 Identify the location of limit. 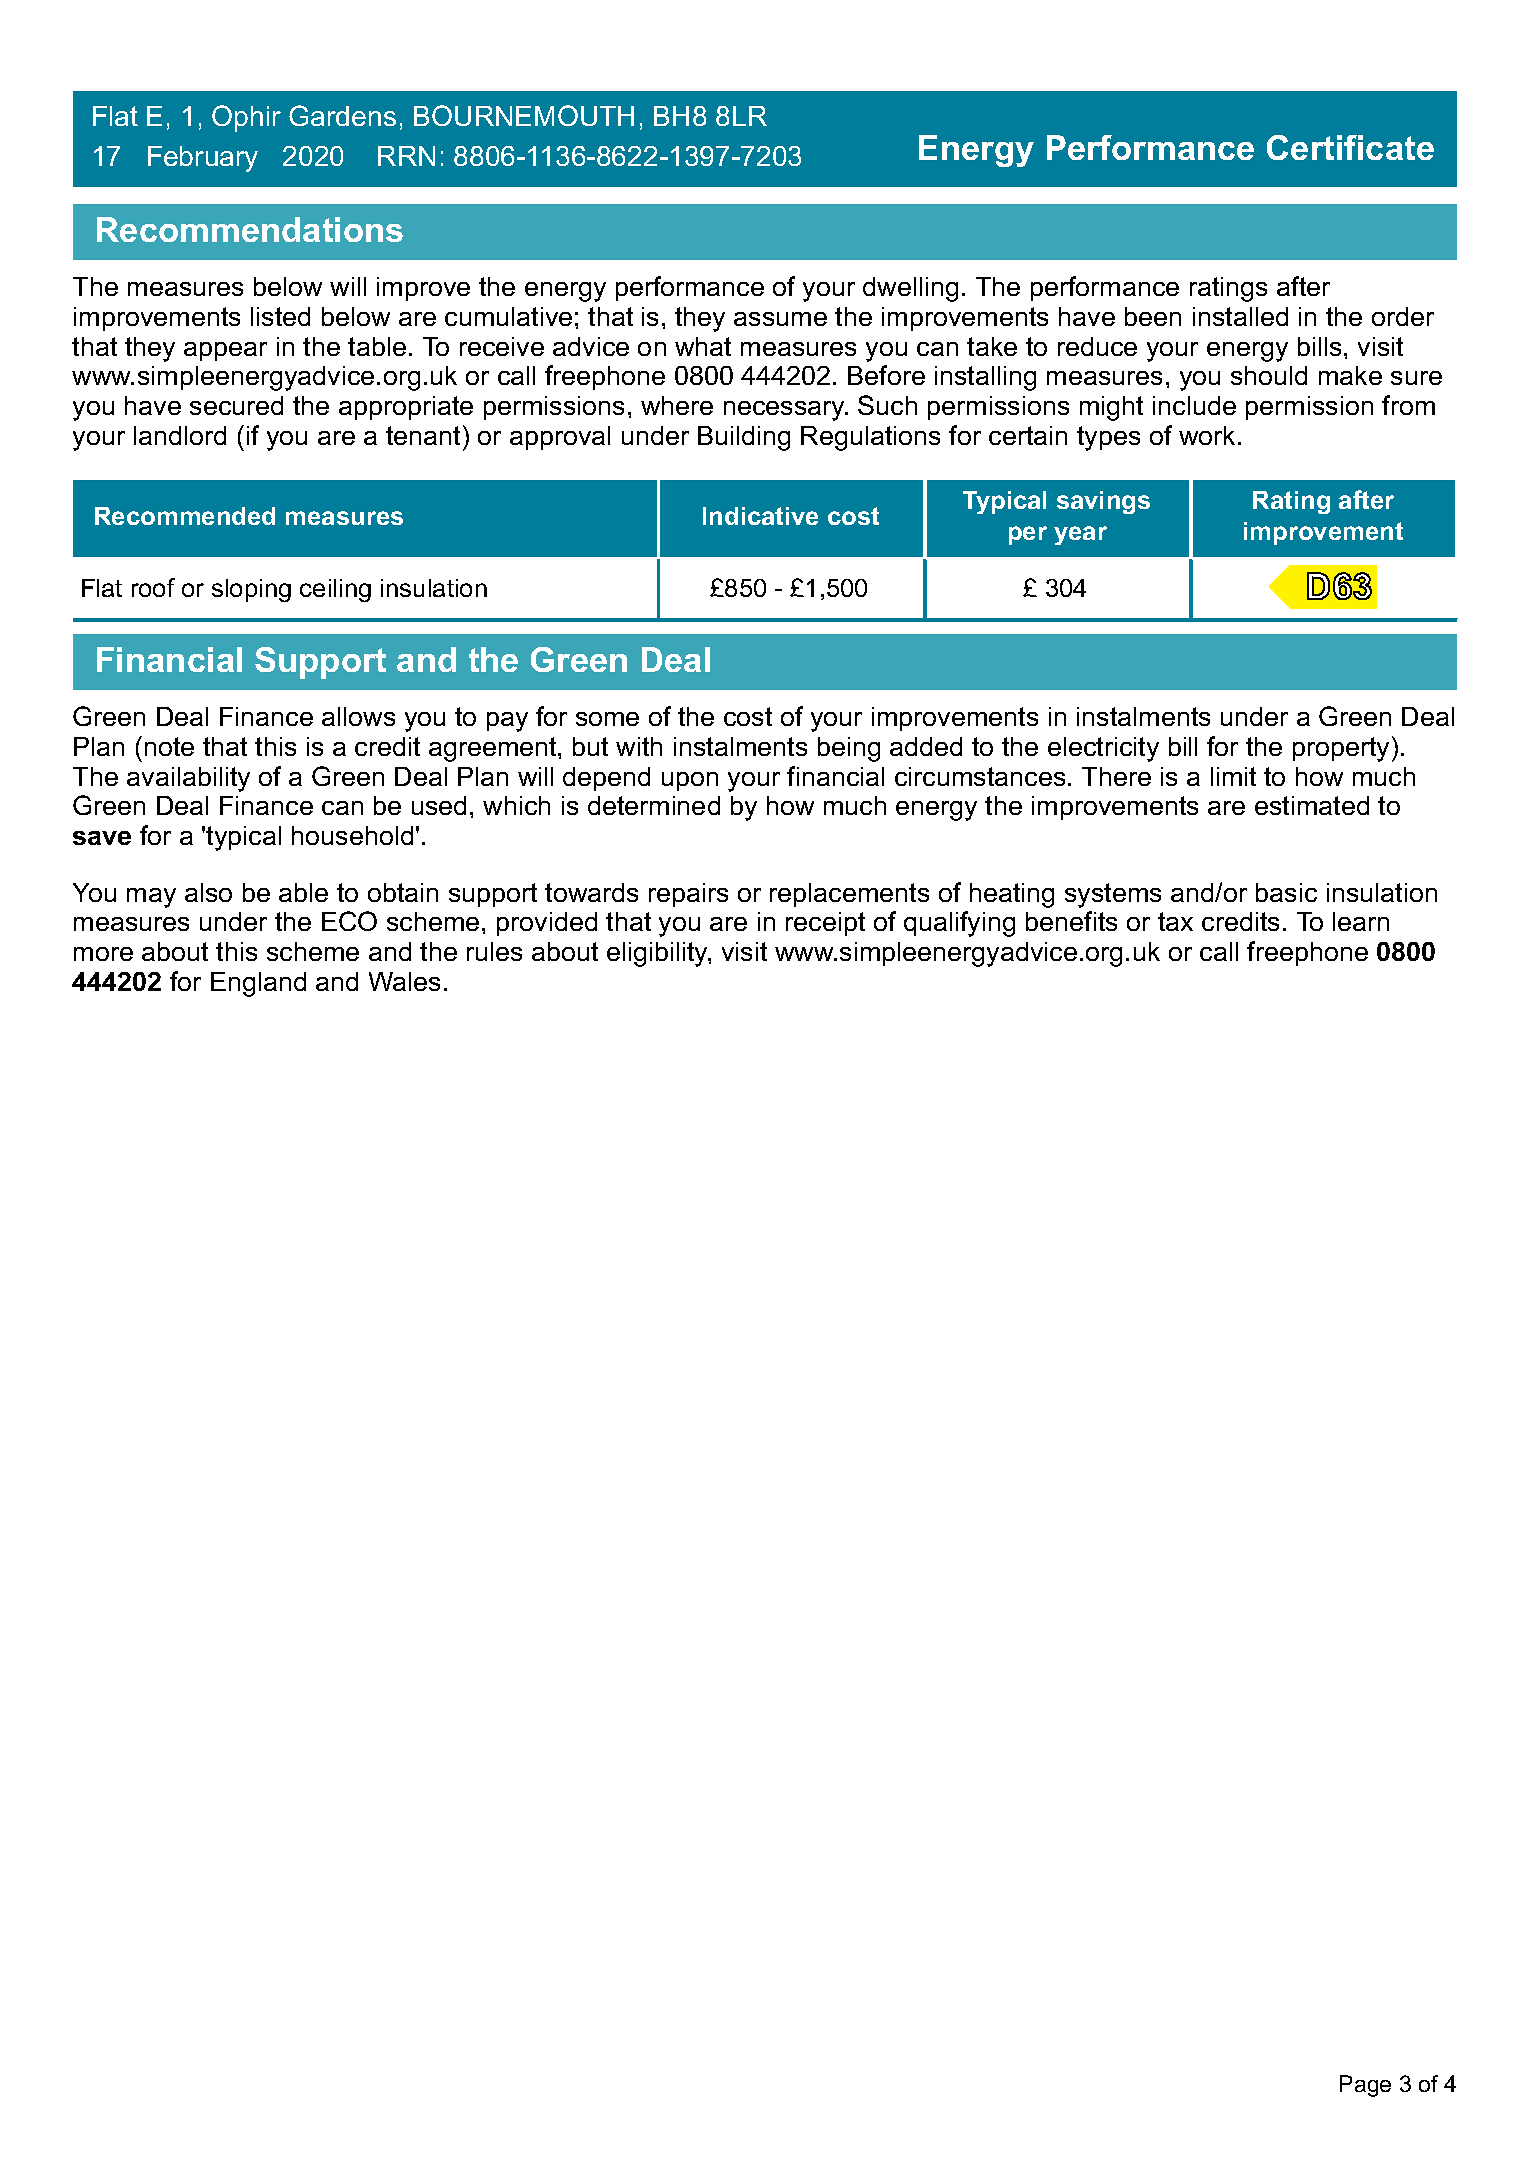
(1233, 776).
